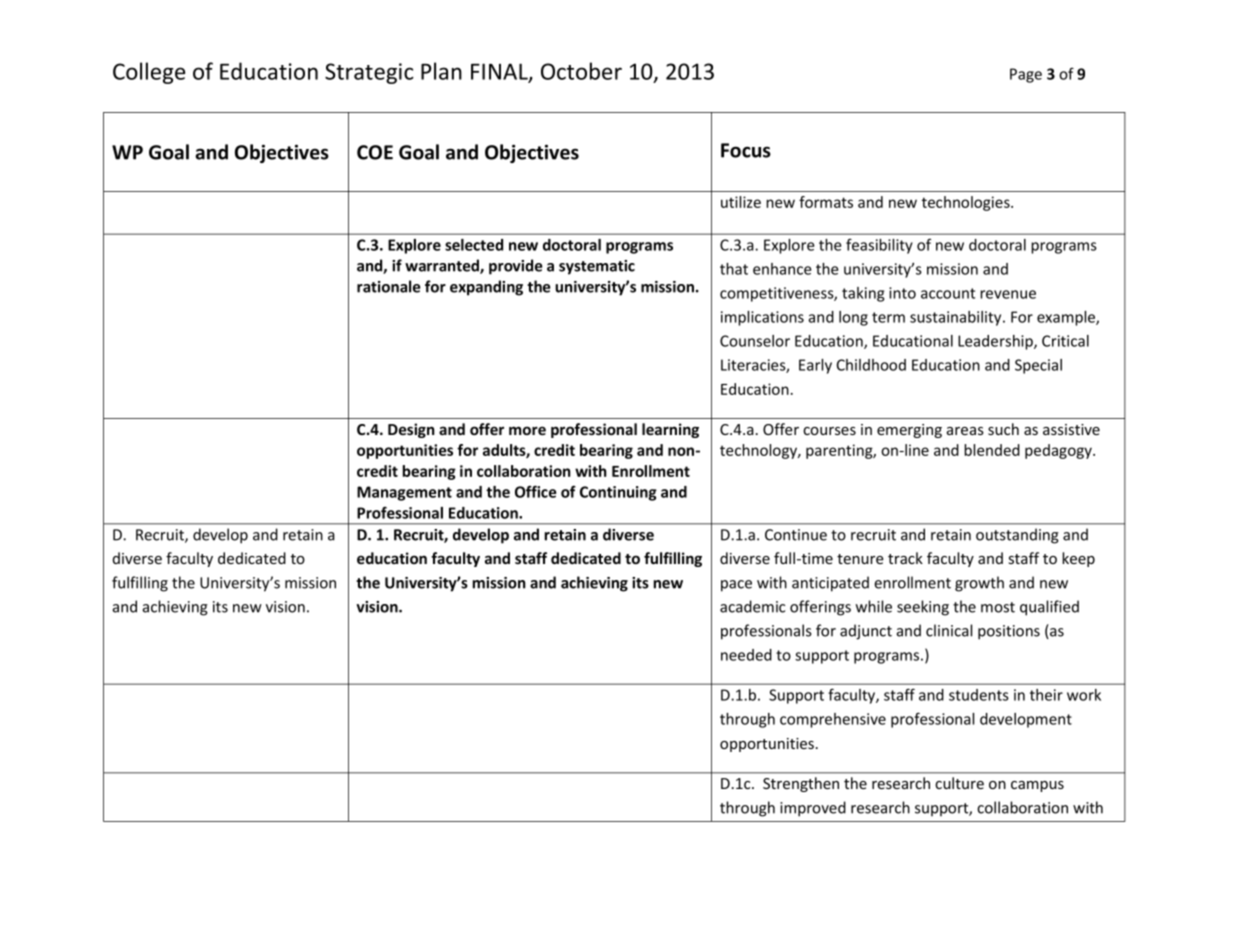 This document has height=952, width=1233. Describe the element at coordinates (801, 784) in the document. I see `Strengthen` at that location.
